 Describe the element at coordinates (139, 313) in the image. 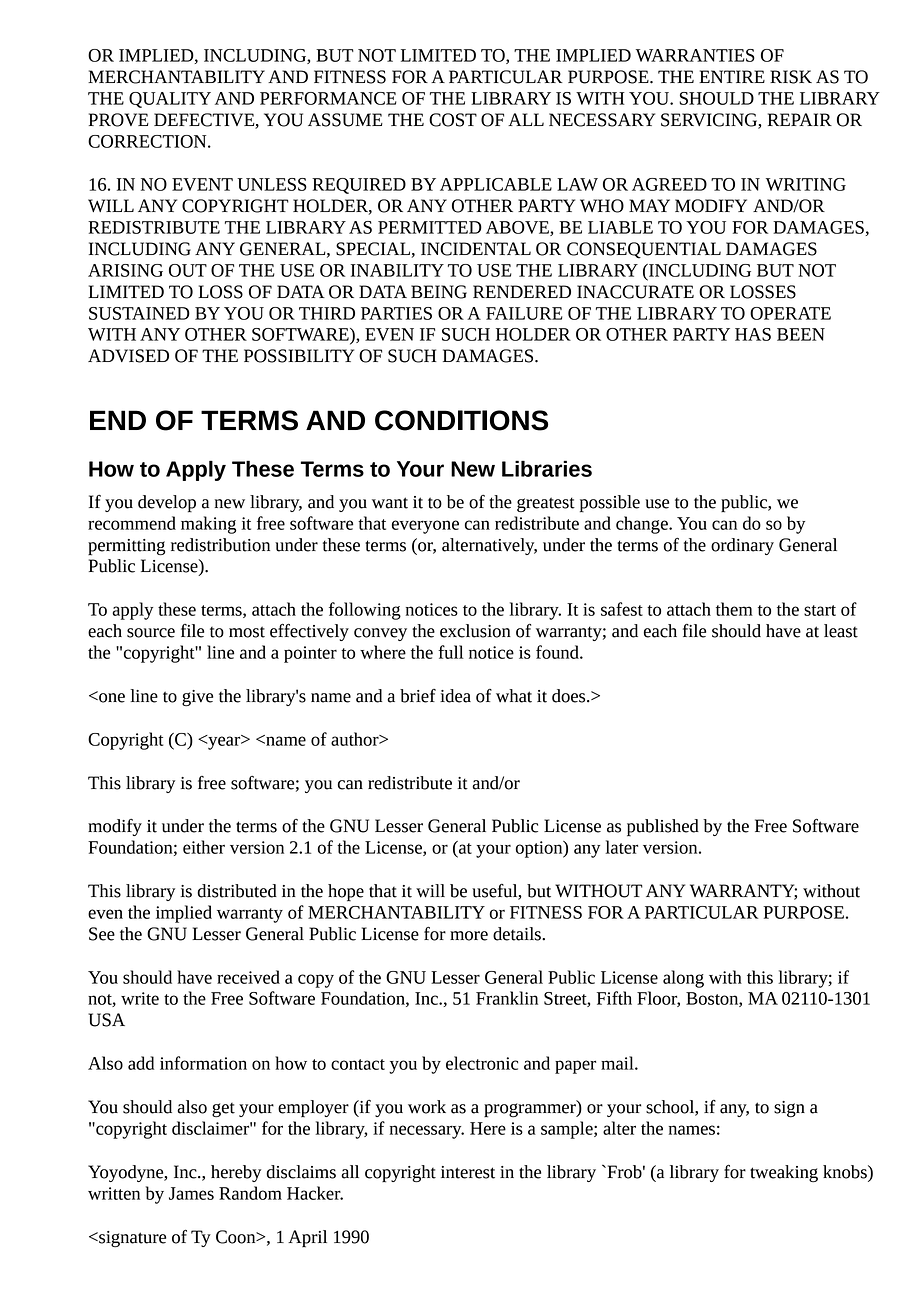

I see `SUSTAINED` at that location.
